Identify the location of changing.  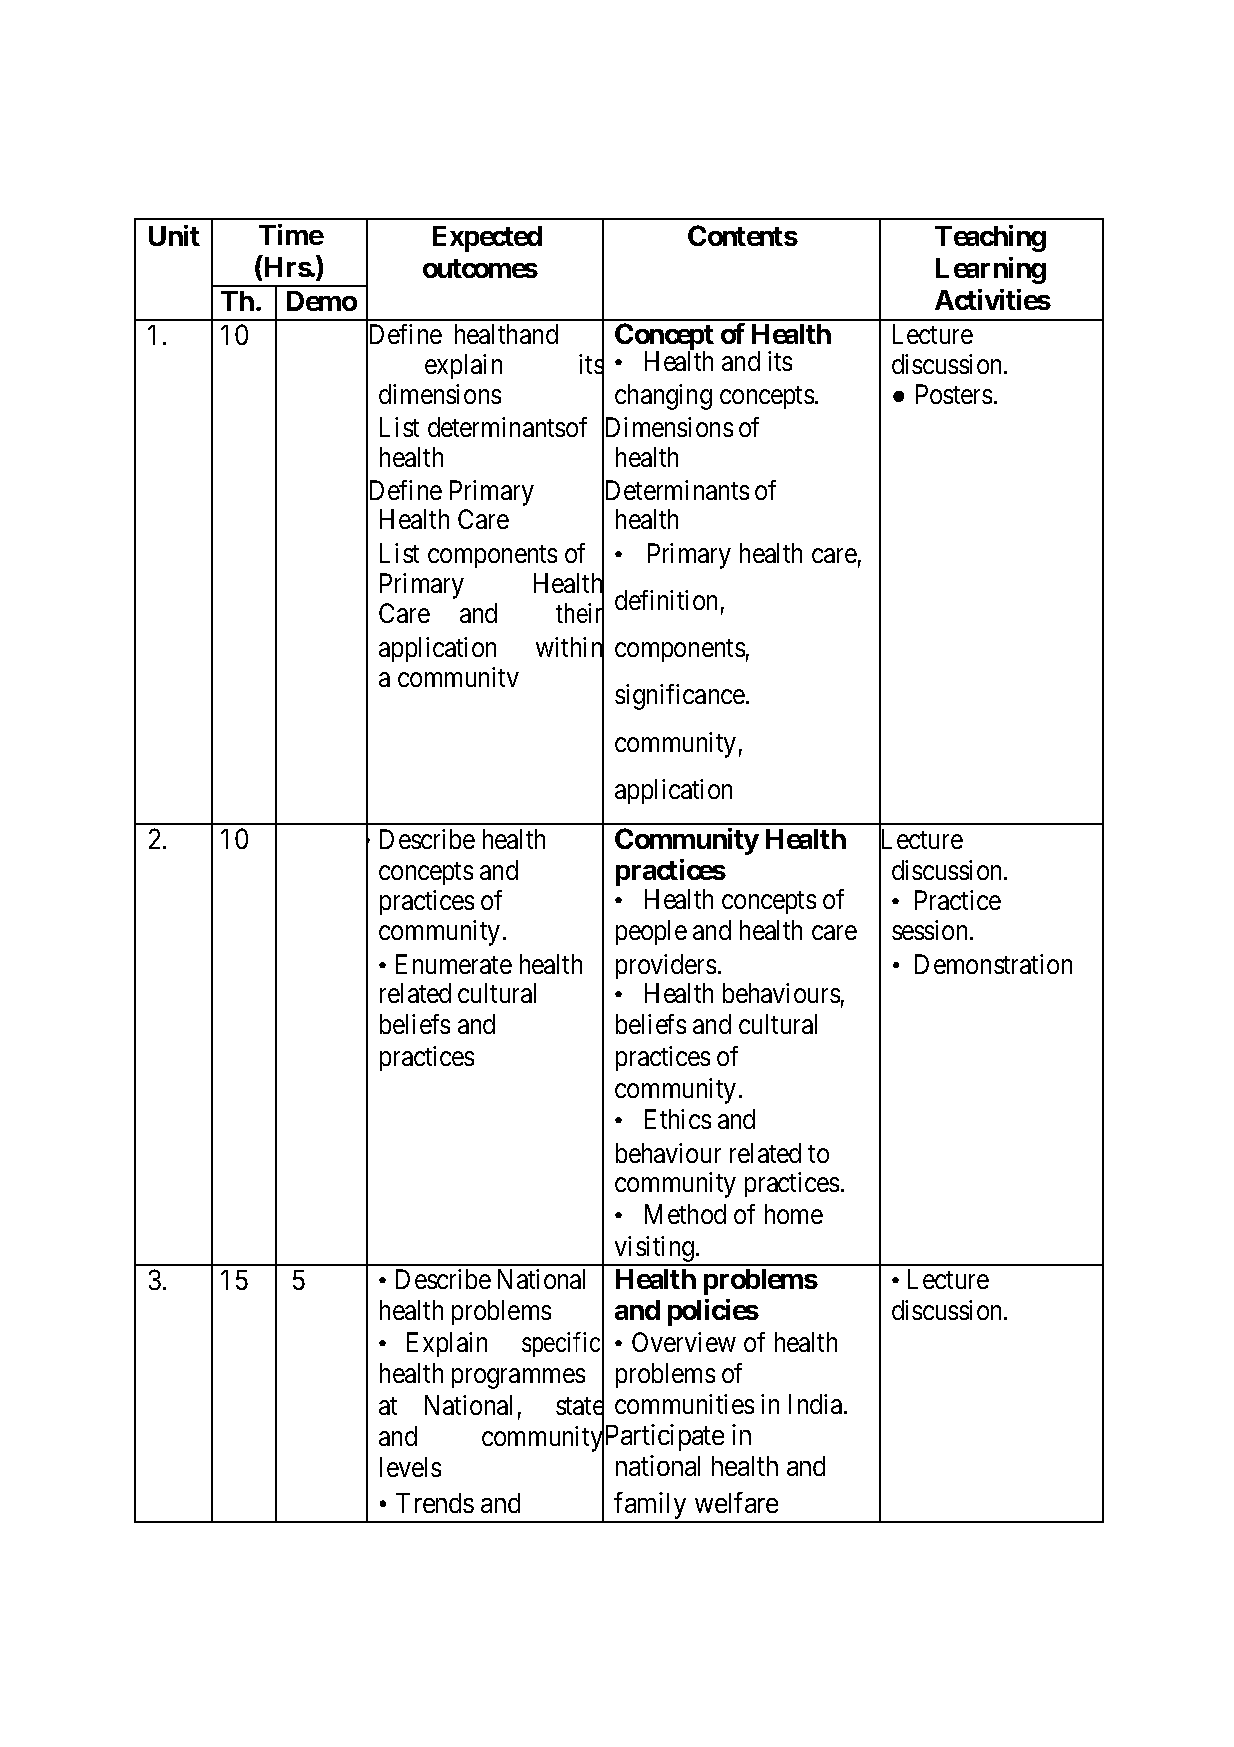
(663, 397).
